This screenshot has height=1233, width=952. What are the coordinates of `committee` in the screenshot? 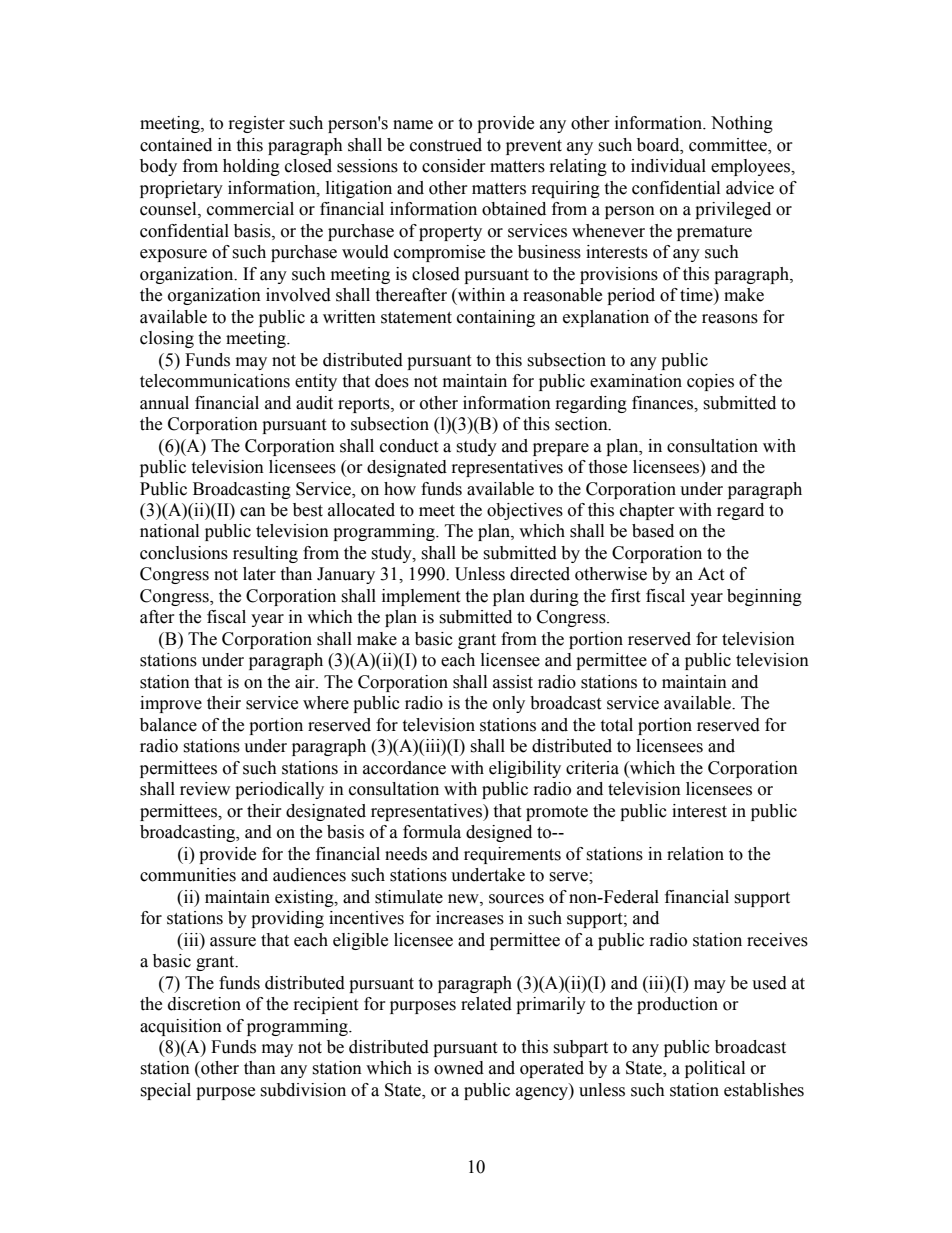 It's located at (729, 145).
